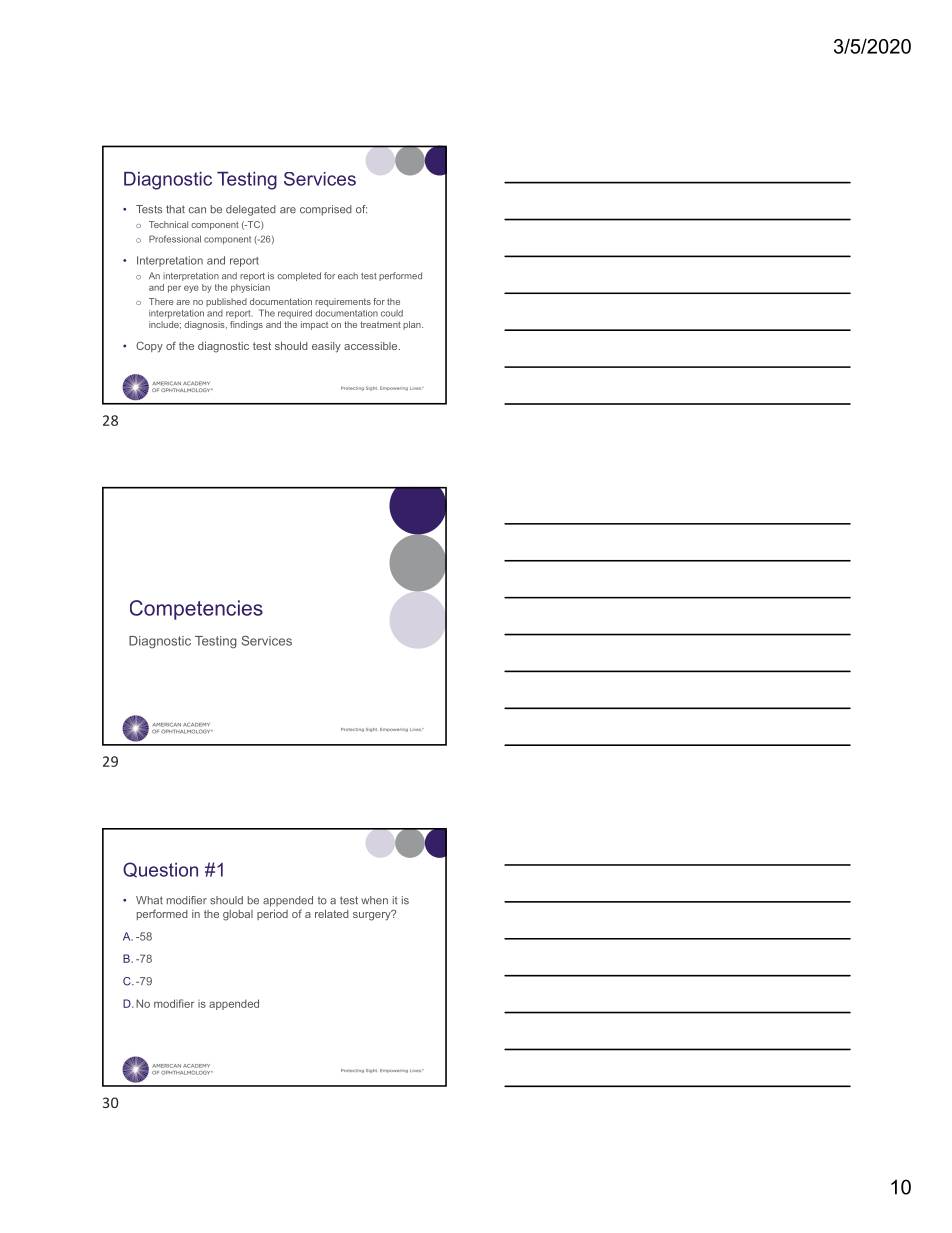  What do you see at coordinates (251, 210) in the screenshot?
I see `delegated` at bounding box center [251, 210].
